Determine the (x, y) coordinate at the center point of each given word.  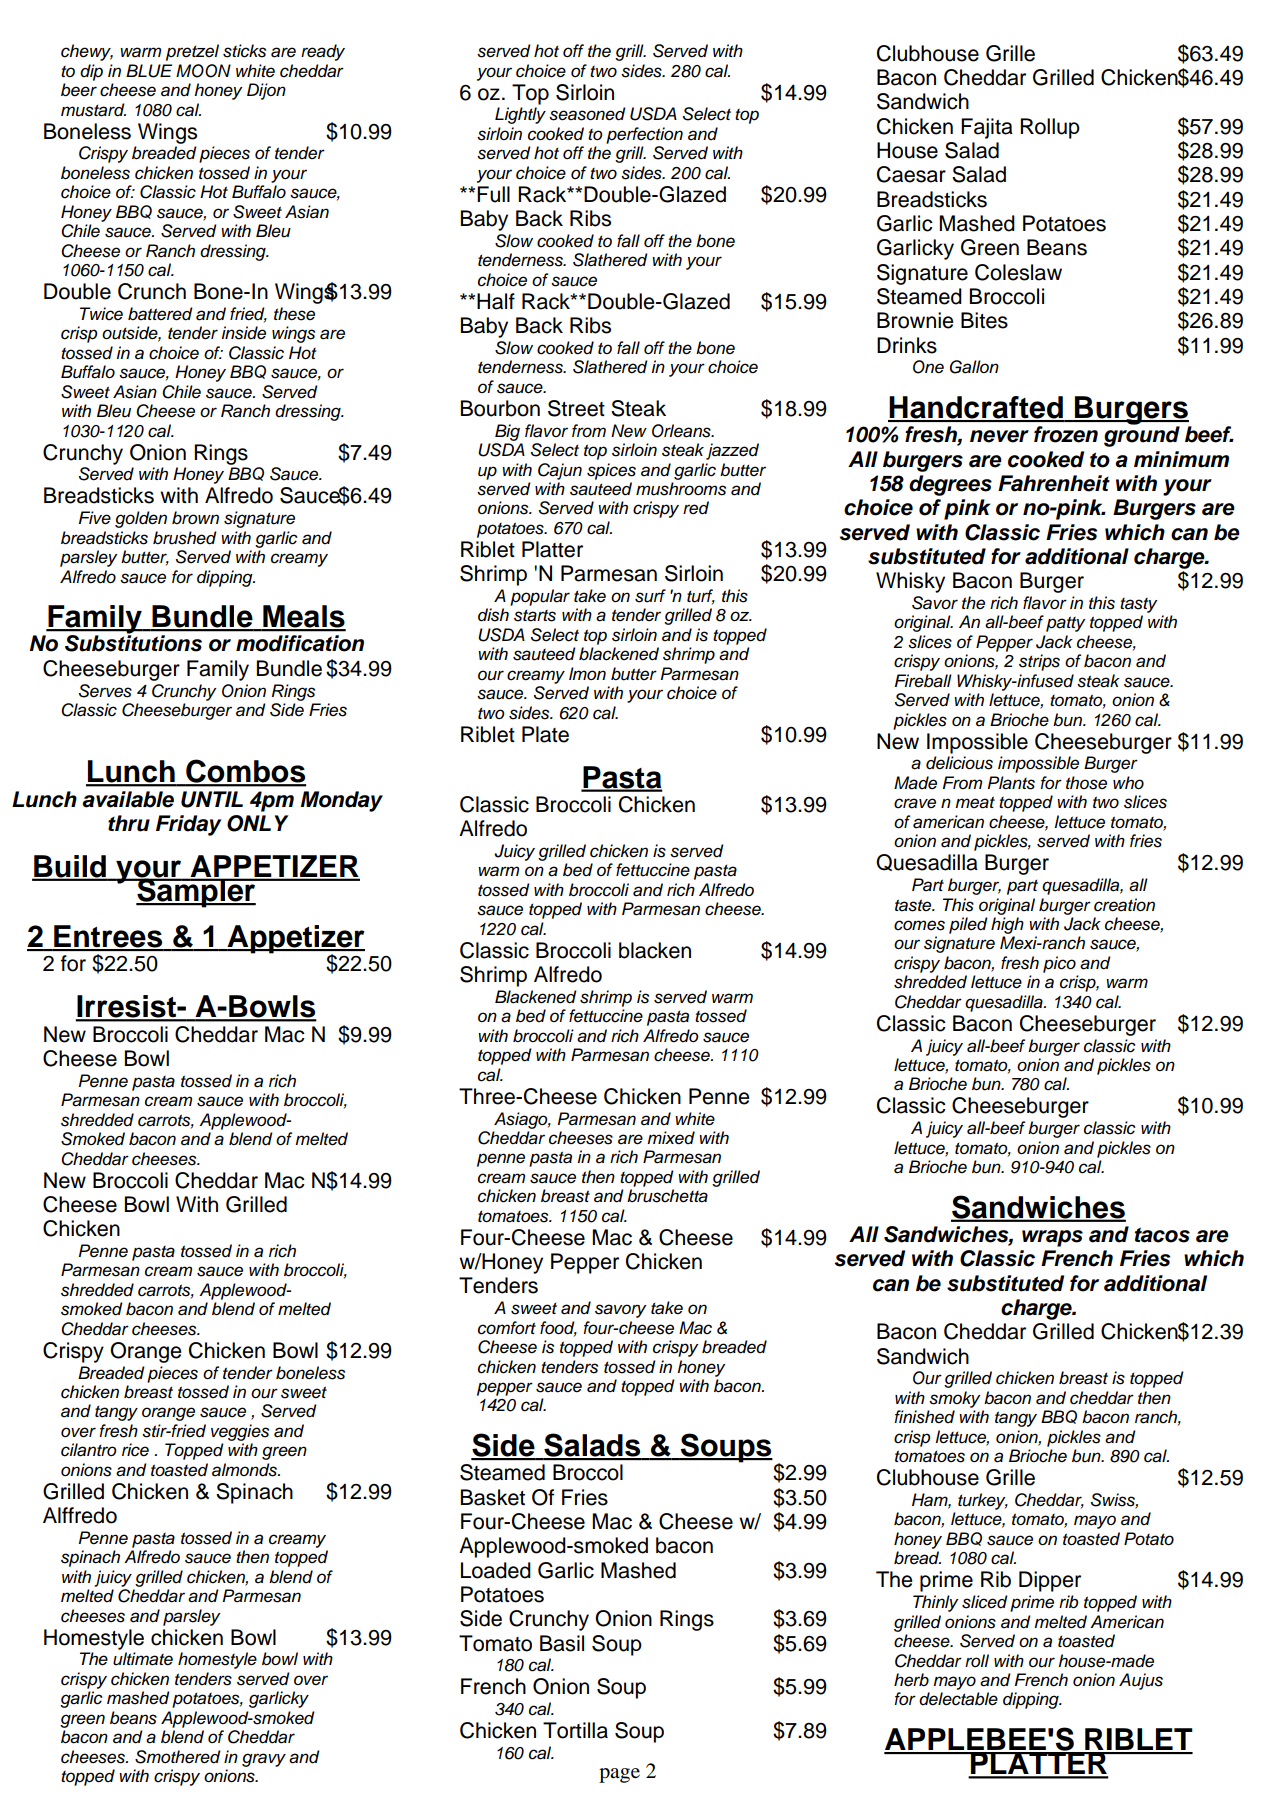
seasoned (587, 114)
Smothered (178, 1757)
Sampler (196, 892)
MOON (203, 71)
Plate (545, 734)
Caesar (911, 174)
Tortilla (575, 1730)
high (1007, 925)
